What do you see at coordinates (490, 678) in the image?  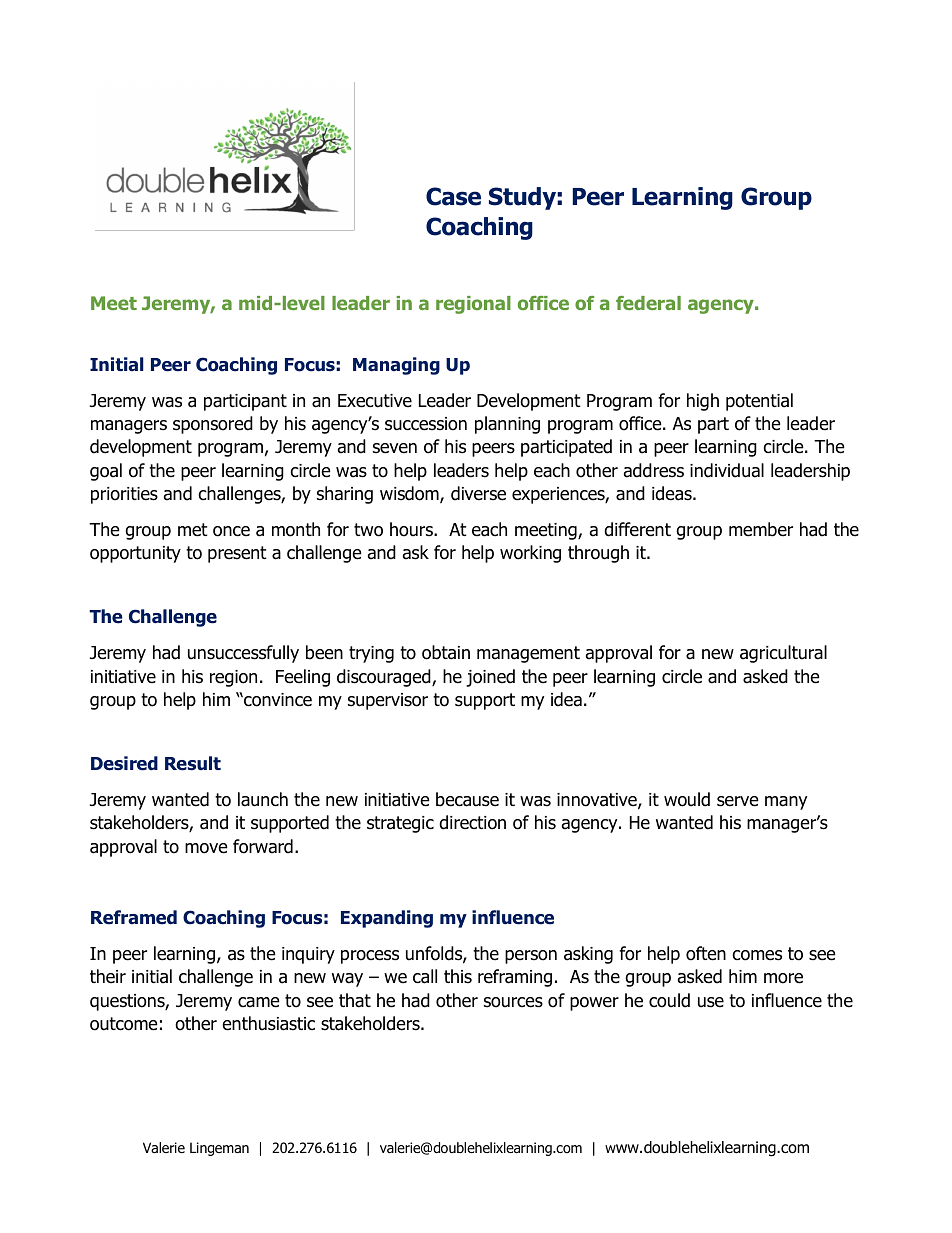 I see `joined` at bounding box center [490, 678].
